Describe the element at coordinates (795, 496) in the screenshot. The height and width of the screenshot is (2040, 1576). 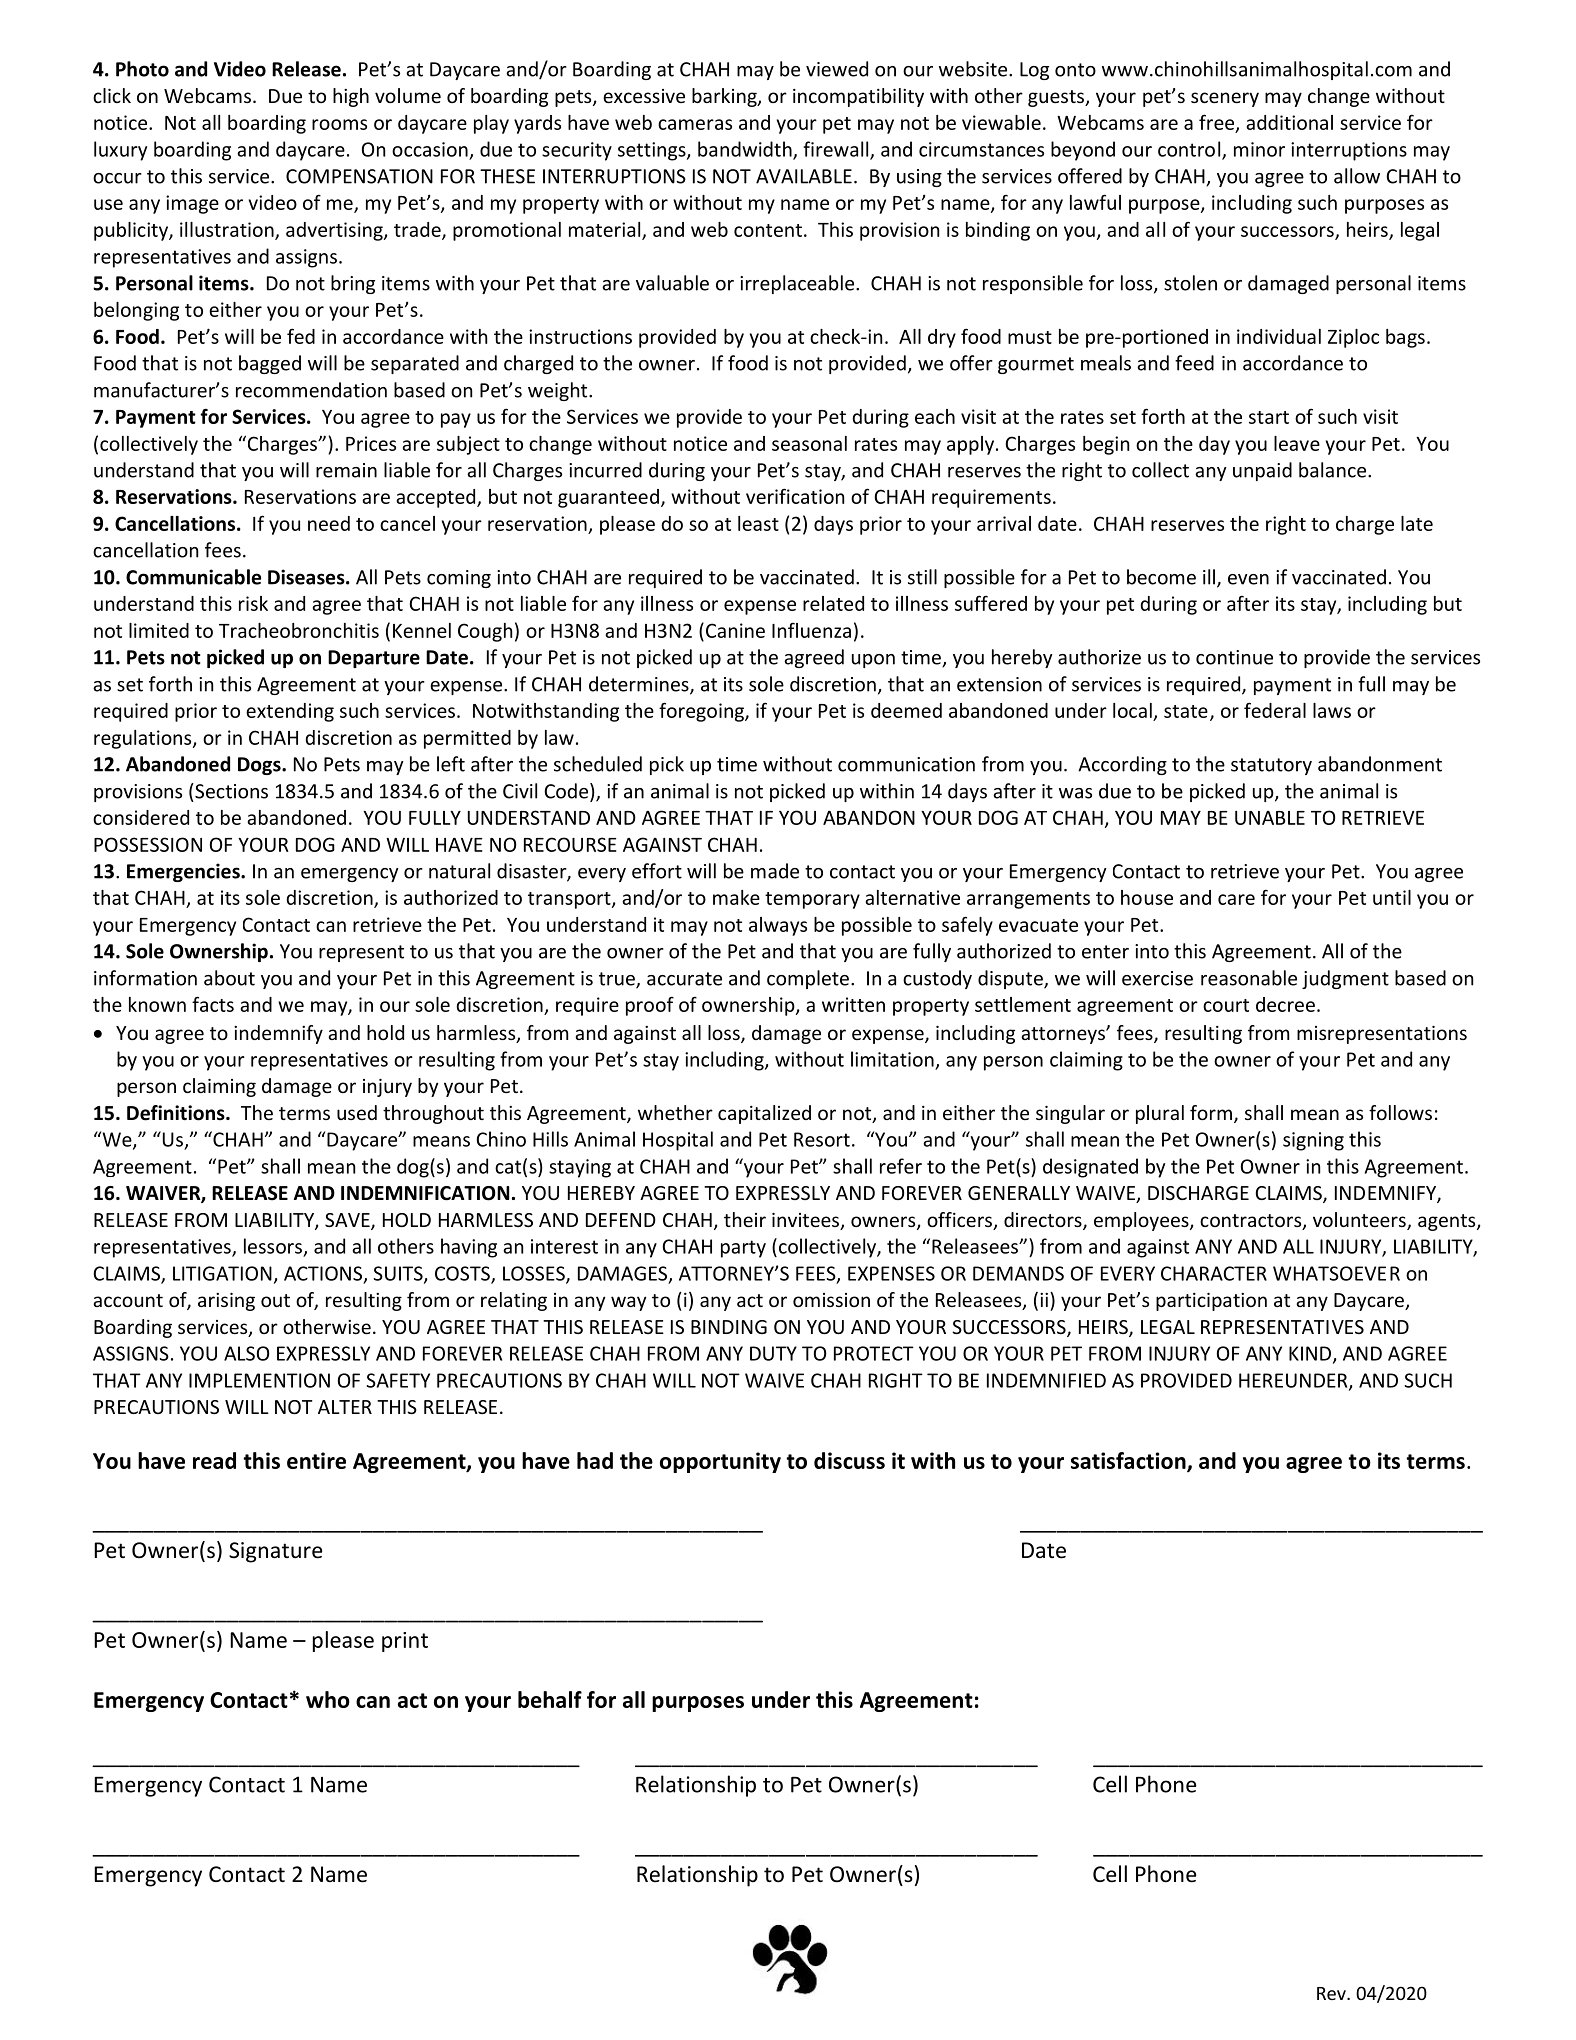
I see `verification` at that location.
